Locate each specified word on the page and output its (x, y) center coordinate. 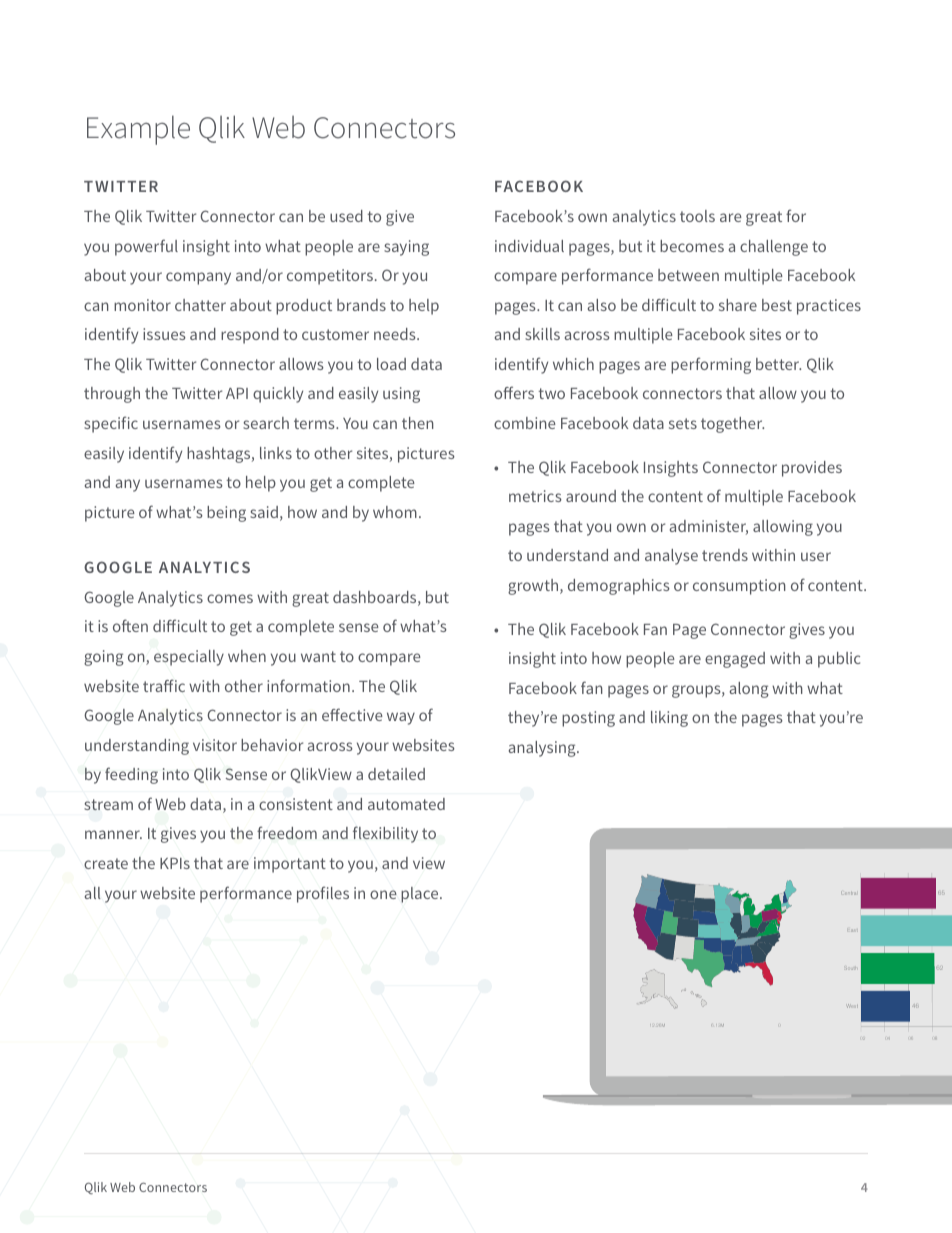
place (421, 895)
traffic (164, 685)
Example (138, 130)
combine (525, 423)
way (401, 718)
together (732, 425)
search (266, 423)
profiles (323, 894)
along (749, 690)
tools (697, 216)
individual (529, 246)
